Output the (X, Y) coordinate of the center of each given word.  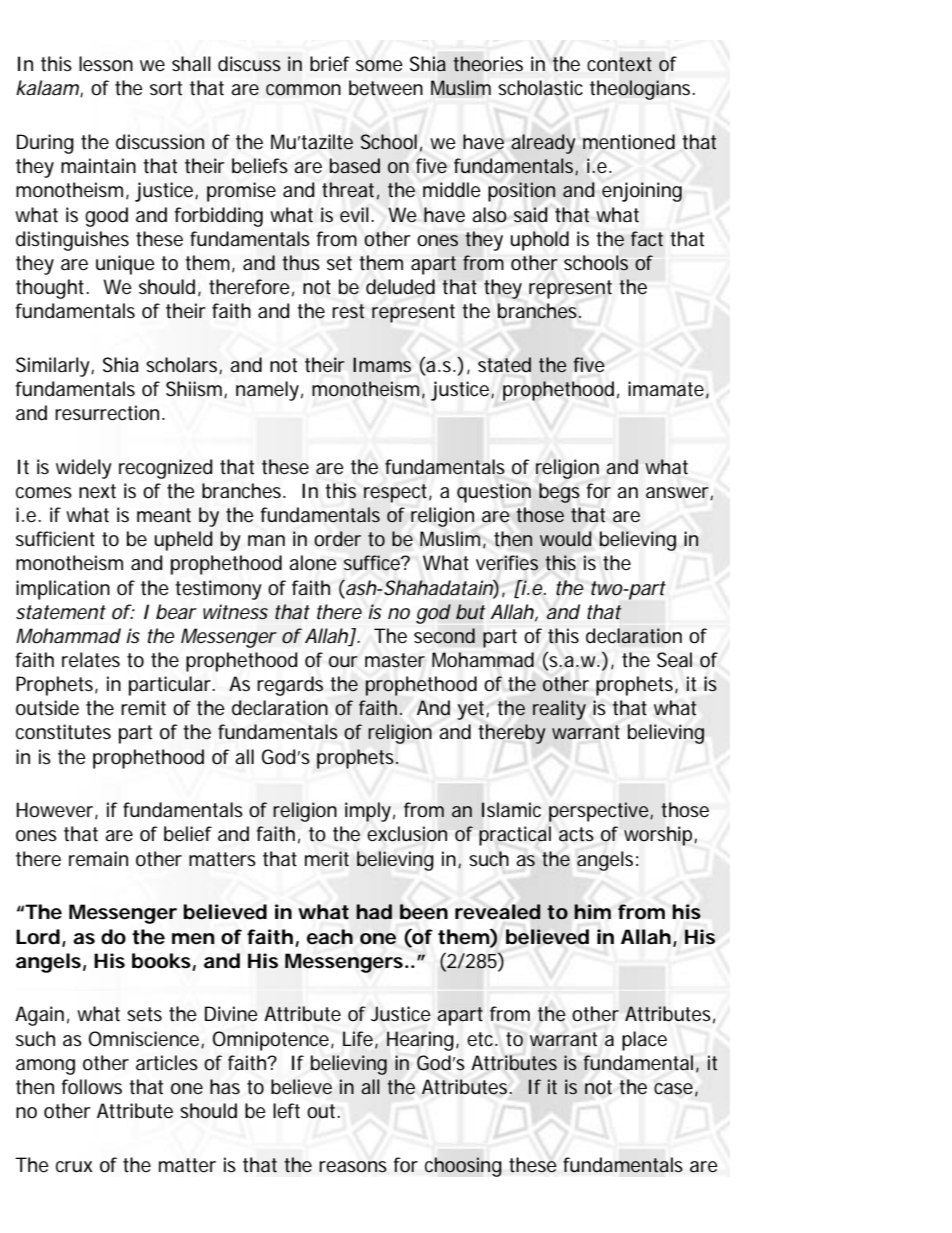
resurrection (107, 413)
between (386, 88)
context (619, 64)
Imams (382, 364)
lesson (106, 64)
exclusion (407, 834)
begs (559, 493)
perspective (600, 812)
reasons (353, 1167)
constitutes (63, 732)
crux (74, 1166)
